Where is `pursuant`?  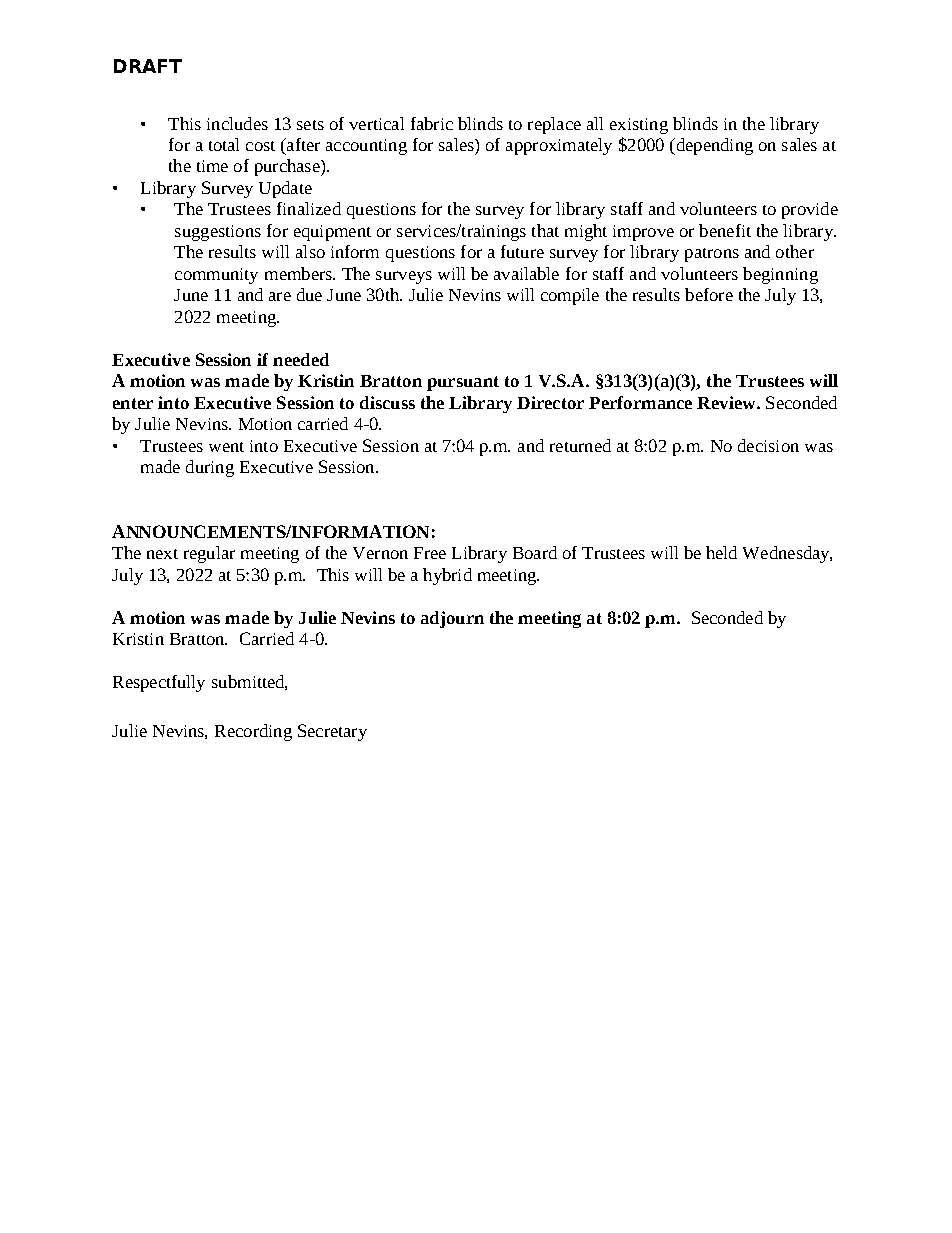 pursuant is located at coordinates (463, 383).
